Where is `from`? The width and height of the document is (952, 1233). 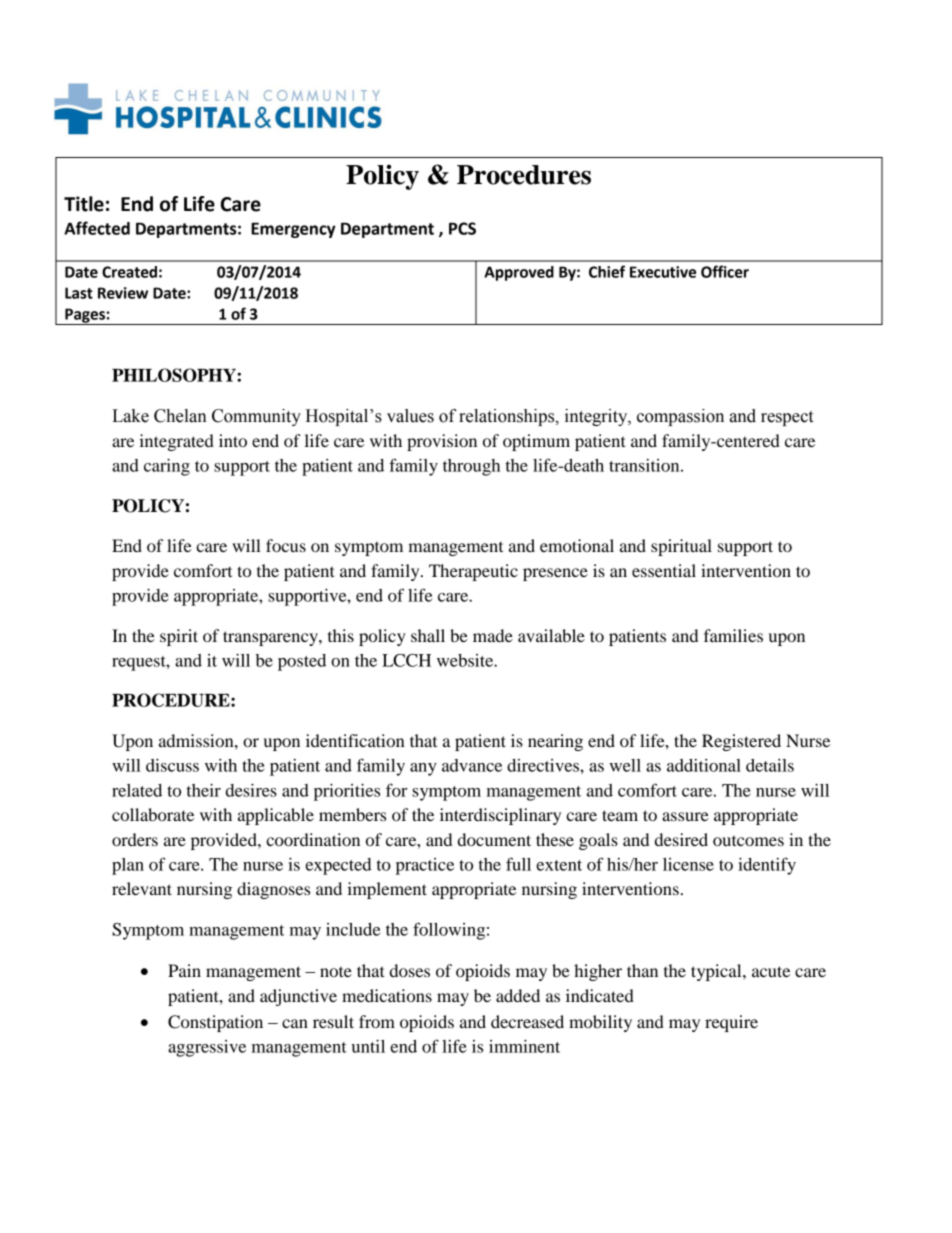 from is located at coordinates (377, 1021).
